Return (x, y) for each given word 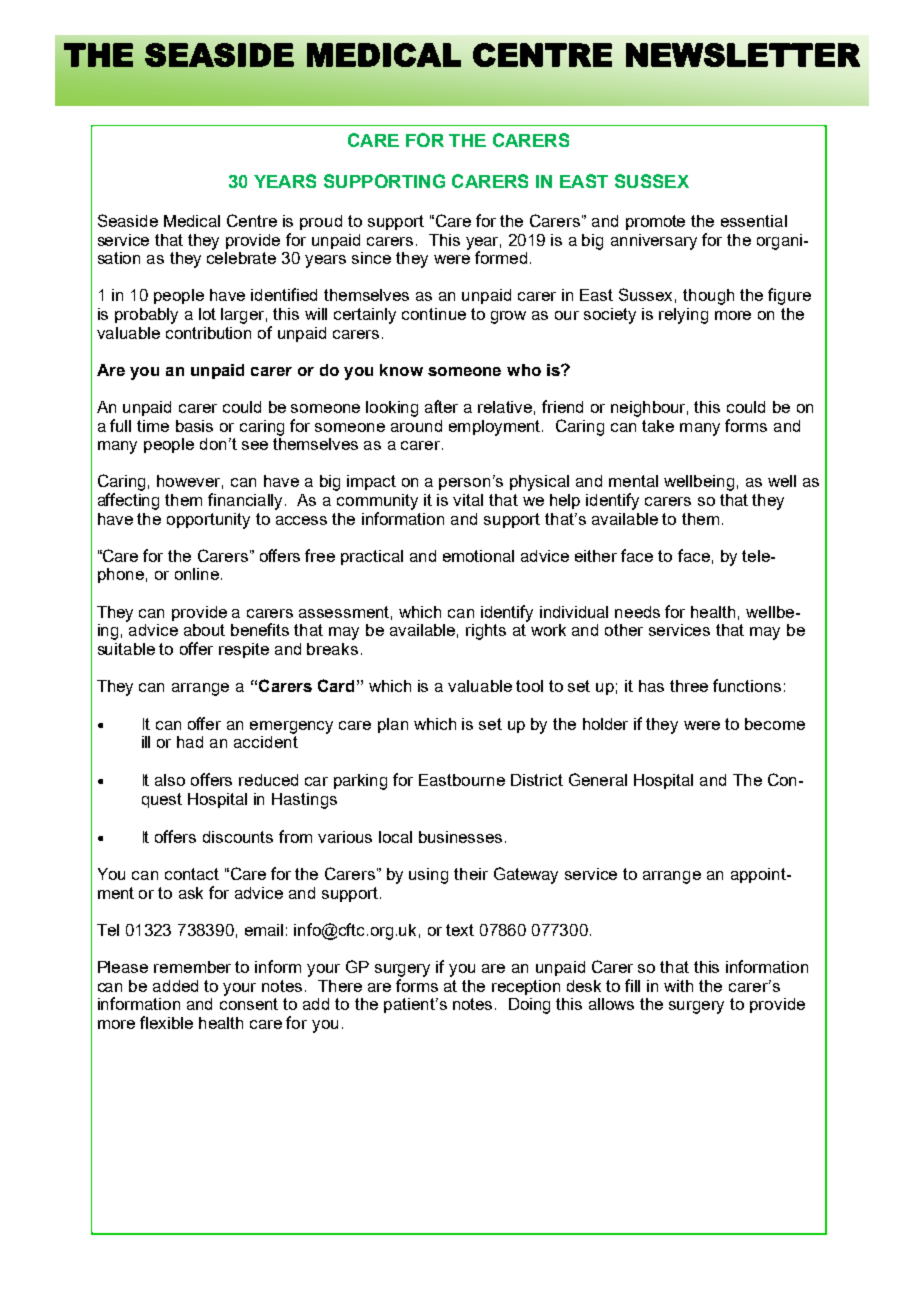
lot (207, 314)
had (190, 742)
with (678, 986)
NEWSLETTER (743, 55)
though (708, 297)
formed (501, 257)
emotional (478, 556)
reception (526, 987)
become (775, 724)
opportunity (208, 521)
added (175, 986)
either (596, 556)
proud (321, 222)
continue (434, 314)
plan (393, 725)
